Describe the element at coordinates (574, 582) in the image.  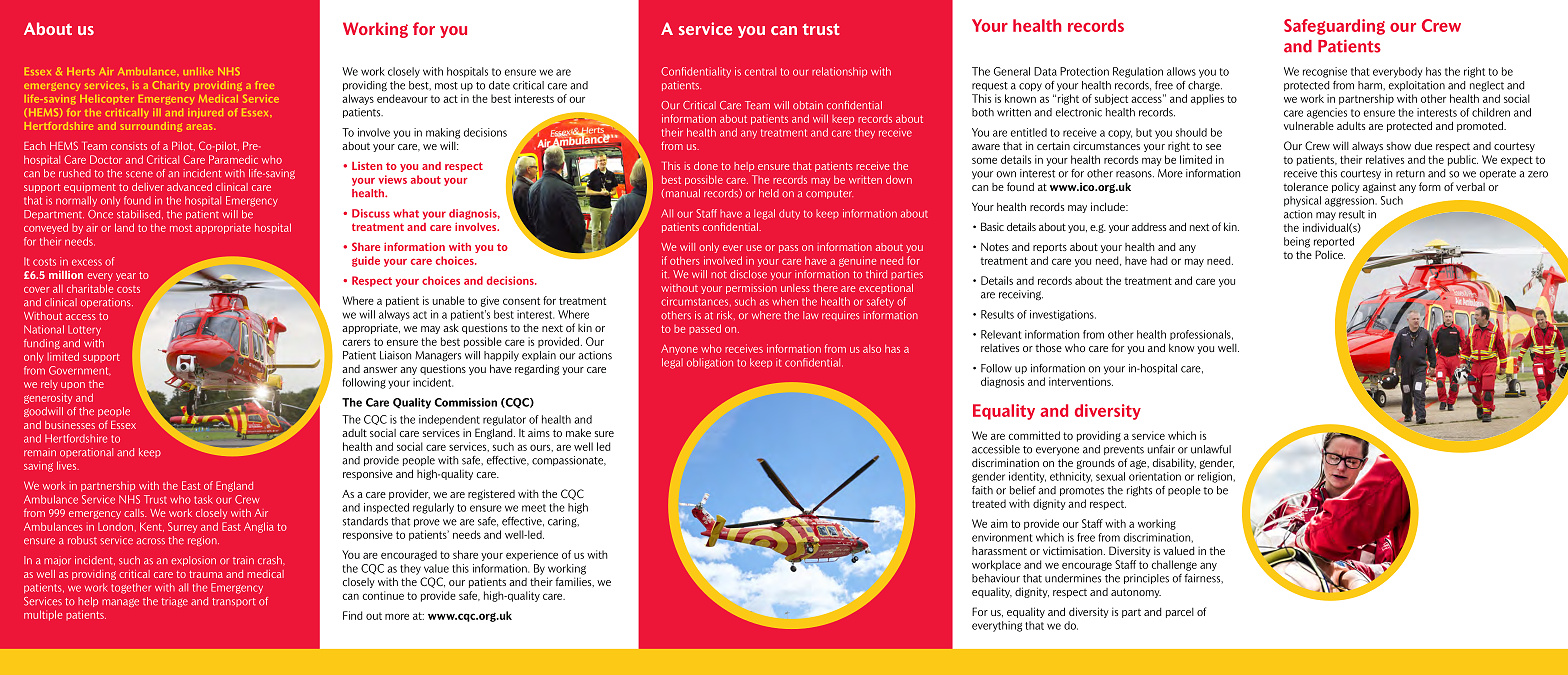
I see `families` at that location.
